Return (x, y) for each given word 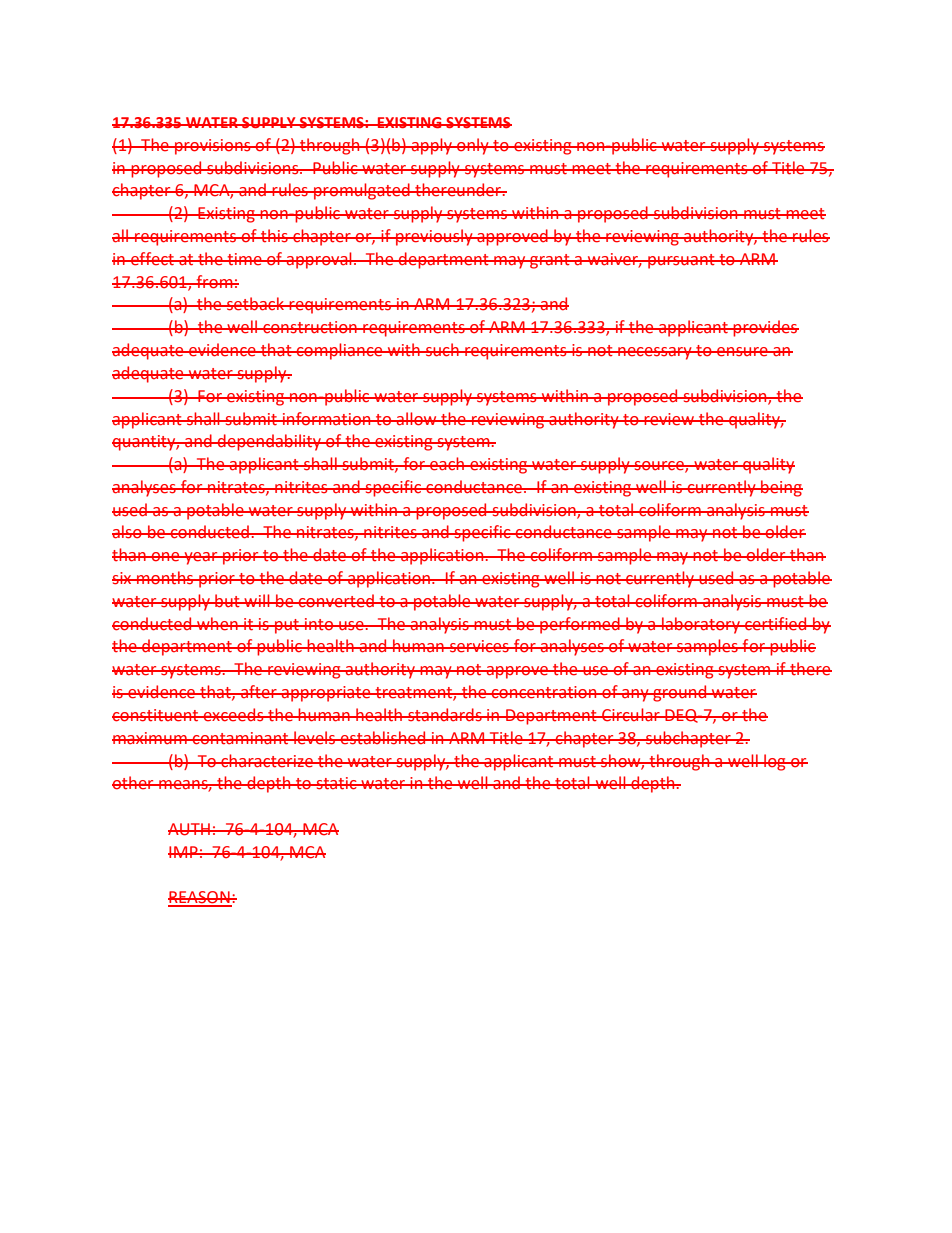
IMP (184, 852)
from (214, 282)
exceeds (233, 715)
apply (431, 146)
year (201, 558)
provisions (213, 147)
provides (765, 328)
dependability (269, 442)
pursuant (681, 261)
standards (445, 715)
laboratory (701, 625)
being (781, 488)
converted (336, 601)
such (442, 350)
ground (680, 693)
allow (417, 419)
